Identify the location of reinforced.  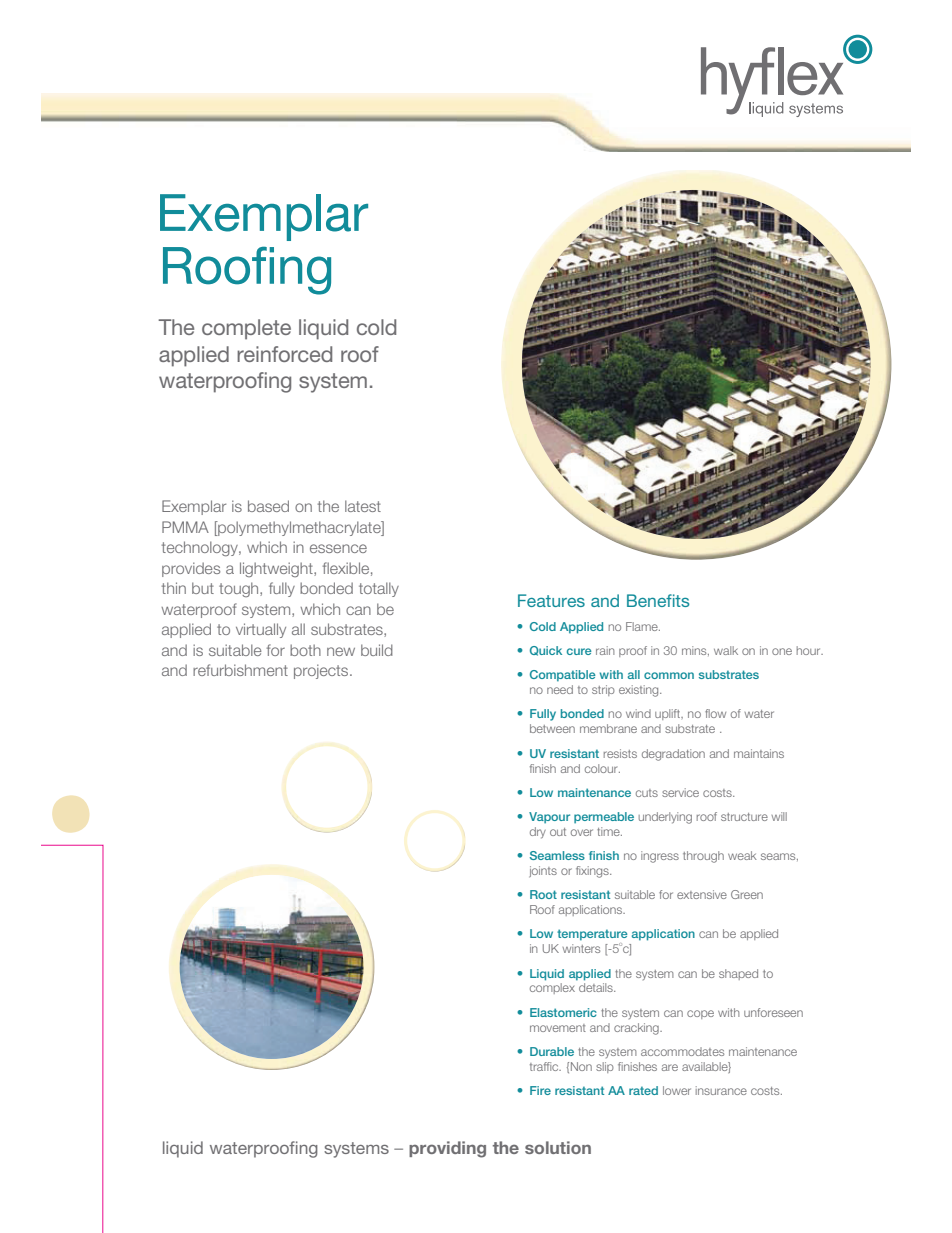
(284, 354).
